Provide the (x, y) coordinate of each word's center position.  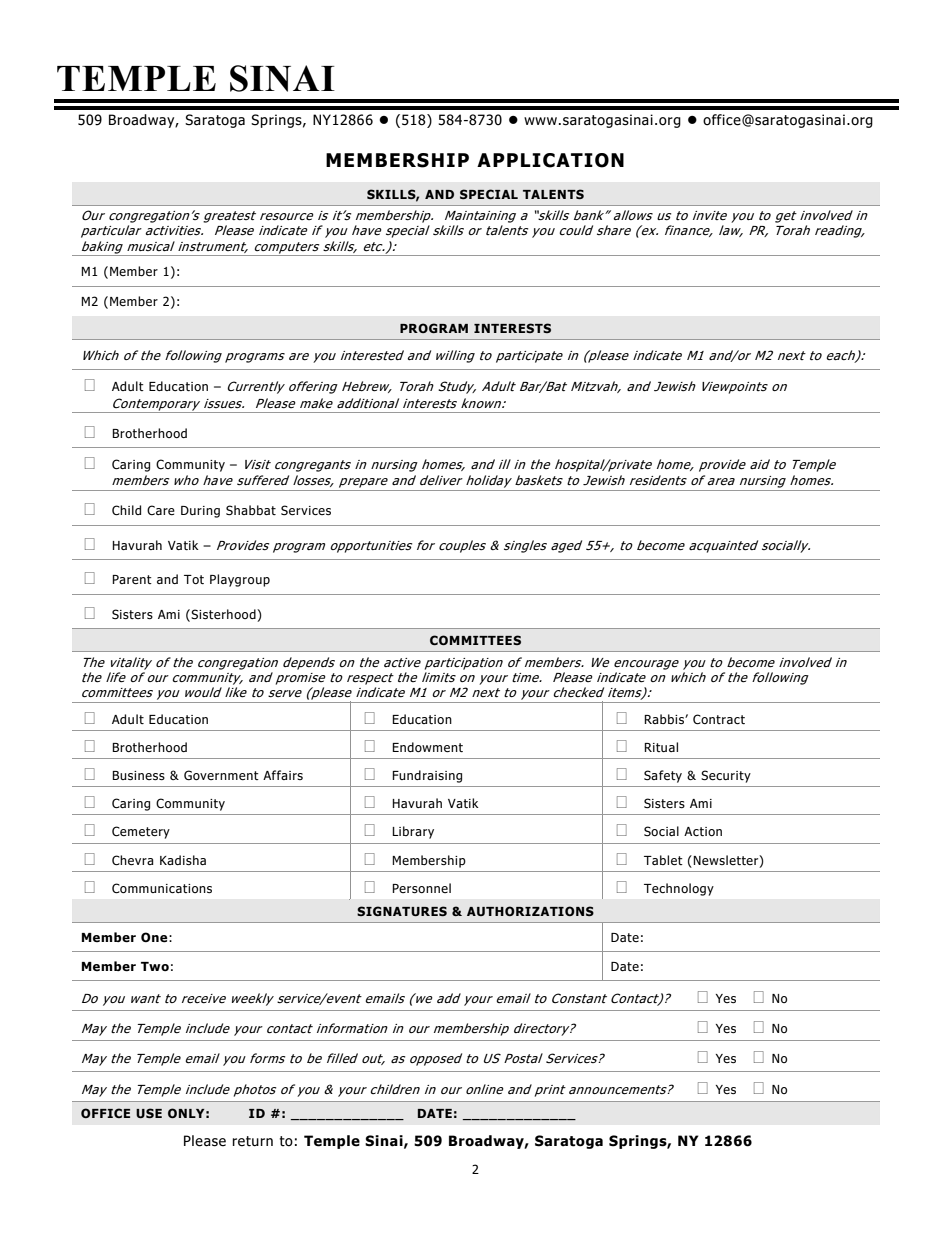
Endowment (427, 747)
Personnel (421, 888)
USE (149, 1113)
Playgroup (240, 580)
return (253, 1141)
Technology (679, 889)
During (200, 512)
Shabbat (251, 510)
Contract (719, 719)
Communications (162, 888)
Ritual (661, 747)
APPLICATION (550, 160)
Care (161, 510)
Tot (194, 579)
